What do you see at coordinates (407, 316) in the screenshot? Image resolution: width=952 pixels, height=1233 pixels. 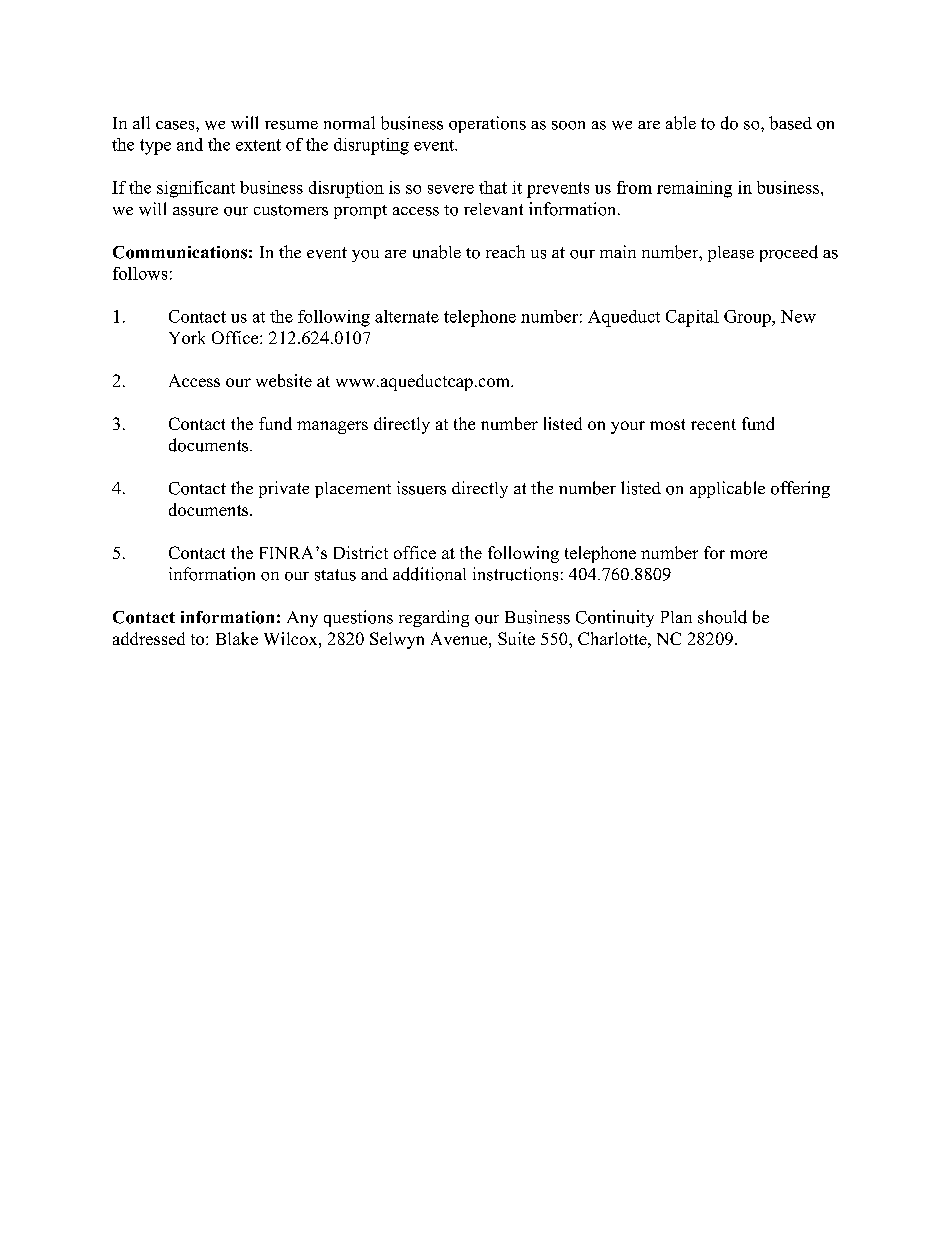 I see `alternate` at bounding box center [407, 316].
